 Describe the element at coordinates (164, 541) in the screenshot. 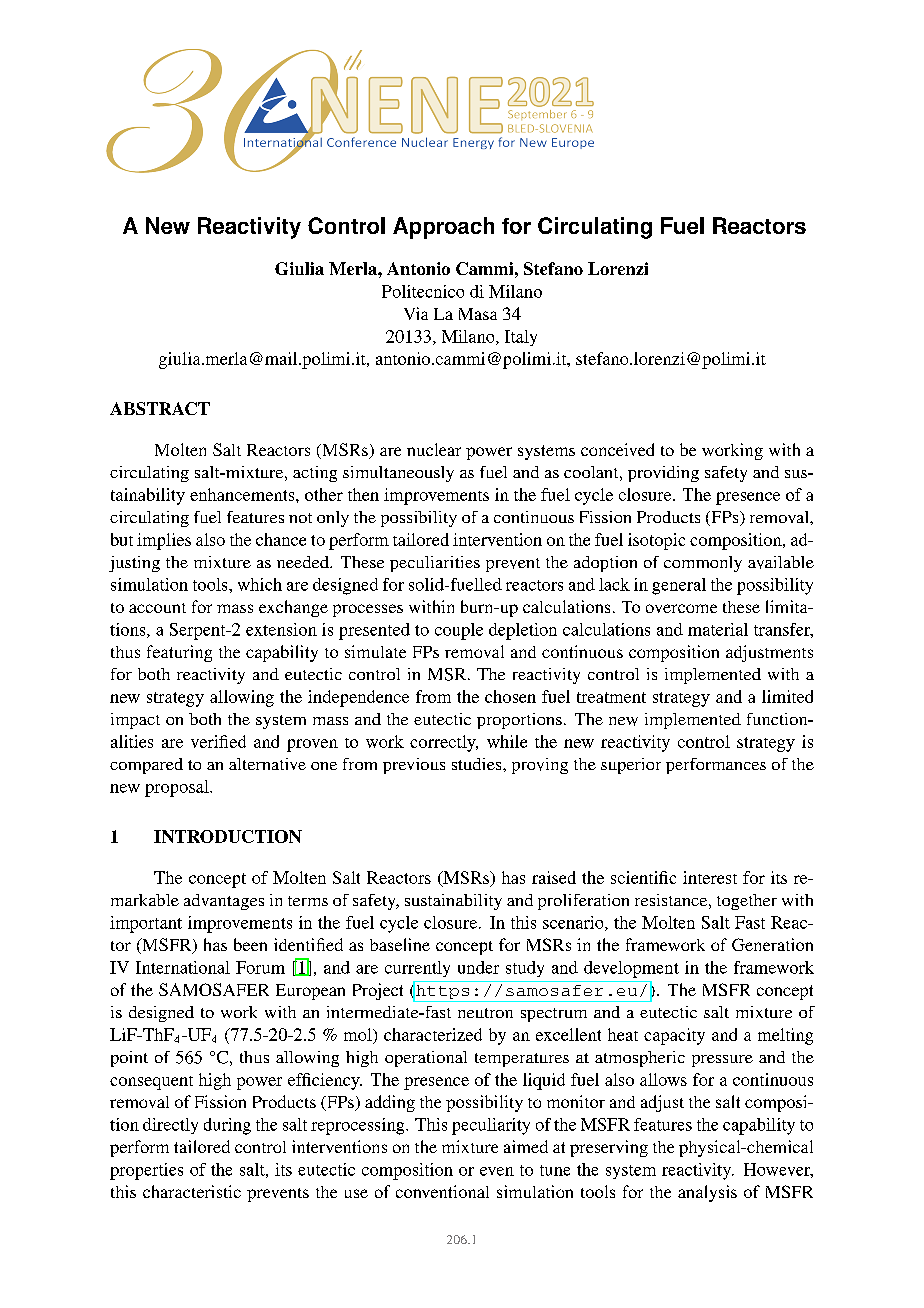

I see `implies` at that location.
